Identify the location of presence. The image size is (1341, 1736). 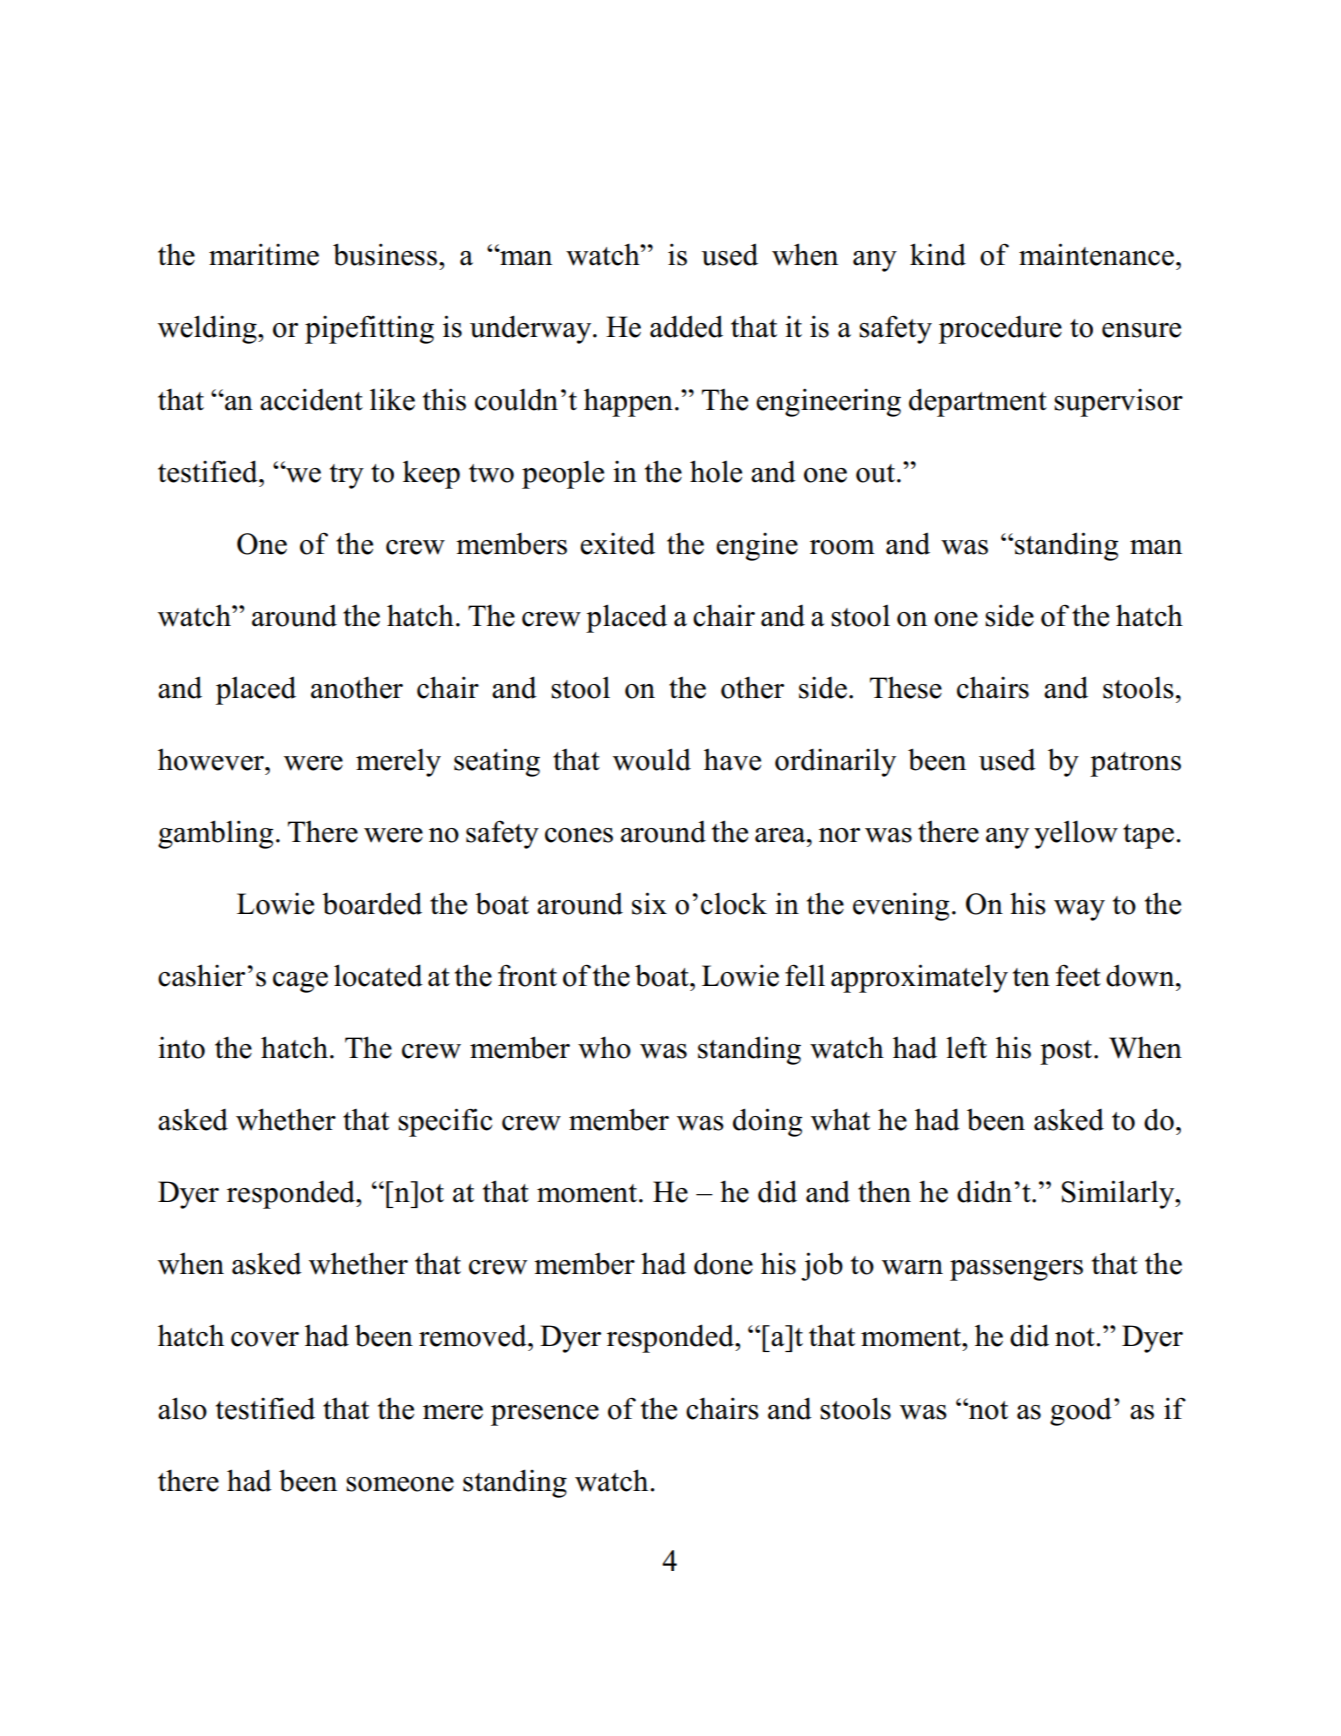
(545, 1415).
